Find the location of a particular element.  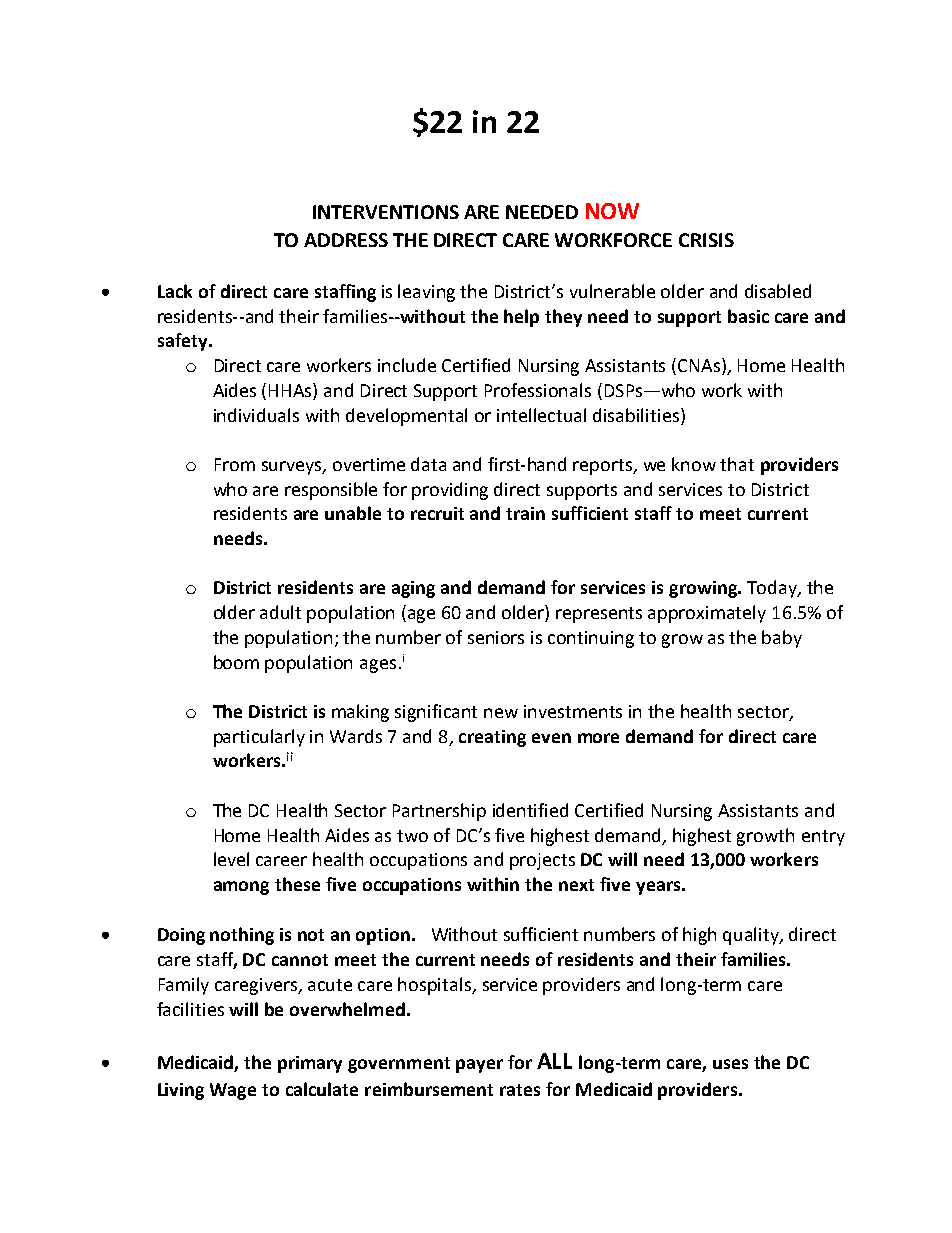

CRISIS is located at coordinates (706, 240).
